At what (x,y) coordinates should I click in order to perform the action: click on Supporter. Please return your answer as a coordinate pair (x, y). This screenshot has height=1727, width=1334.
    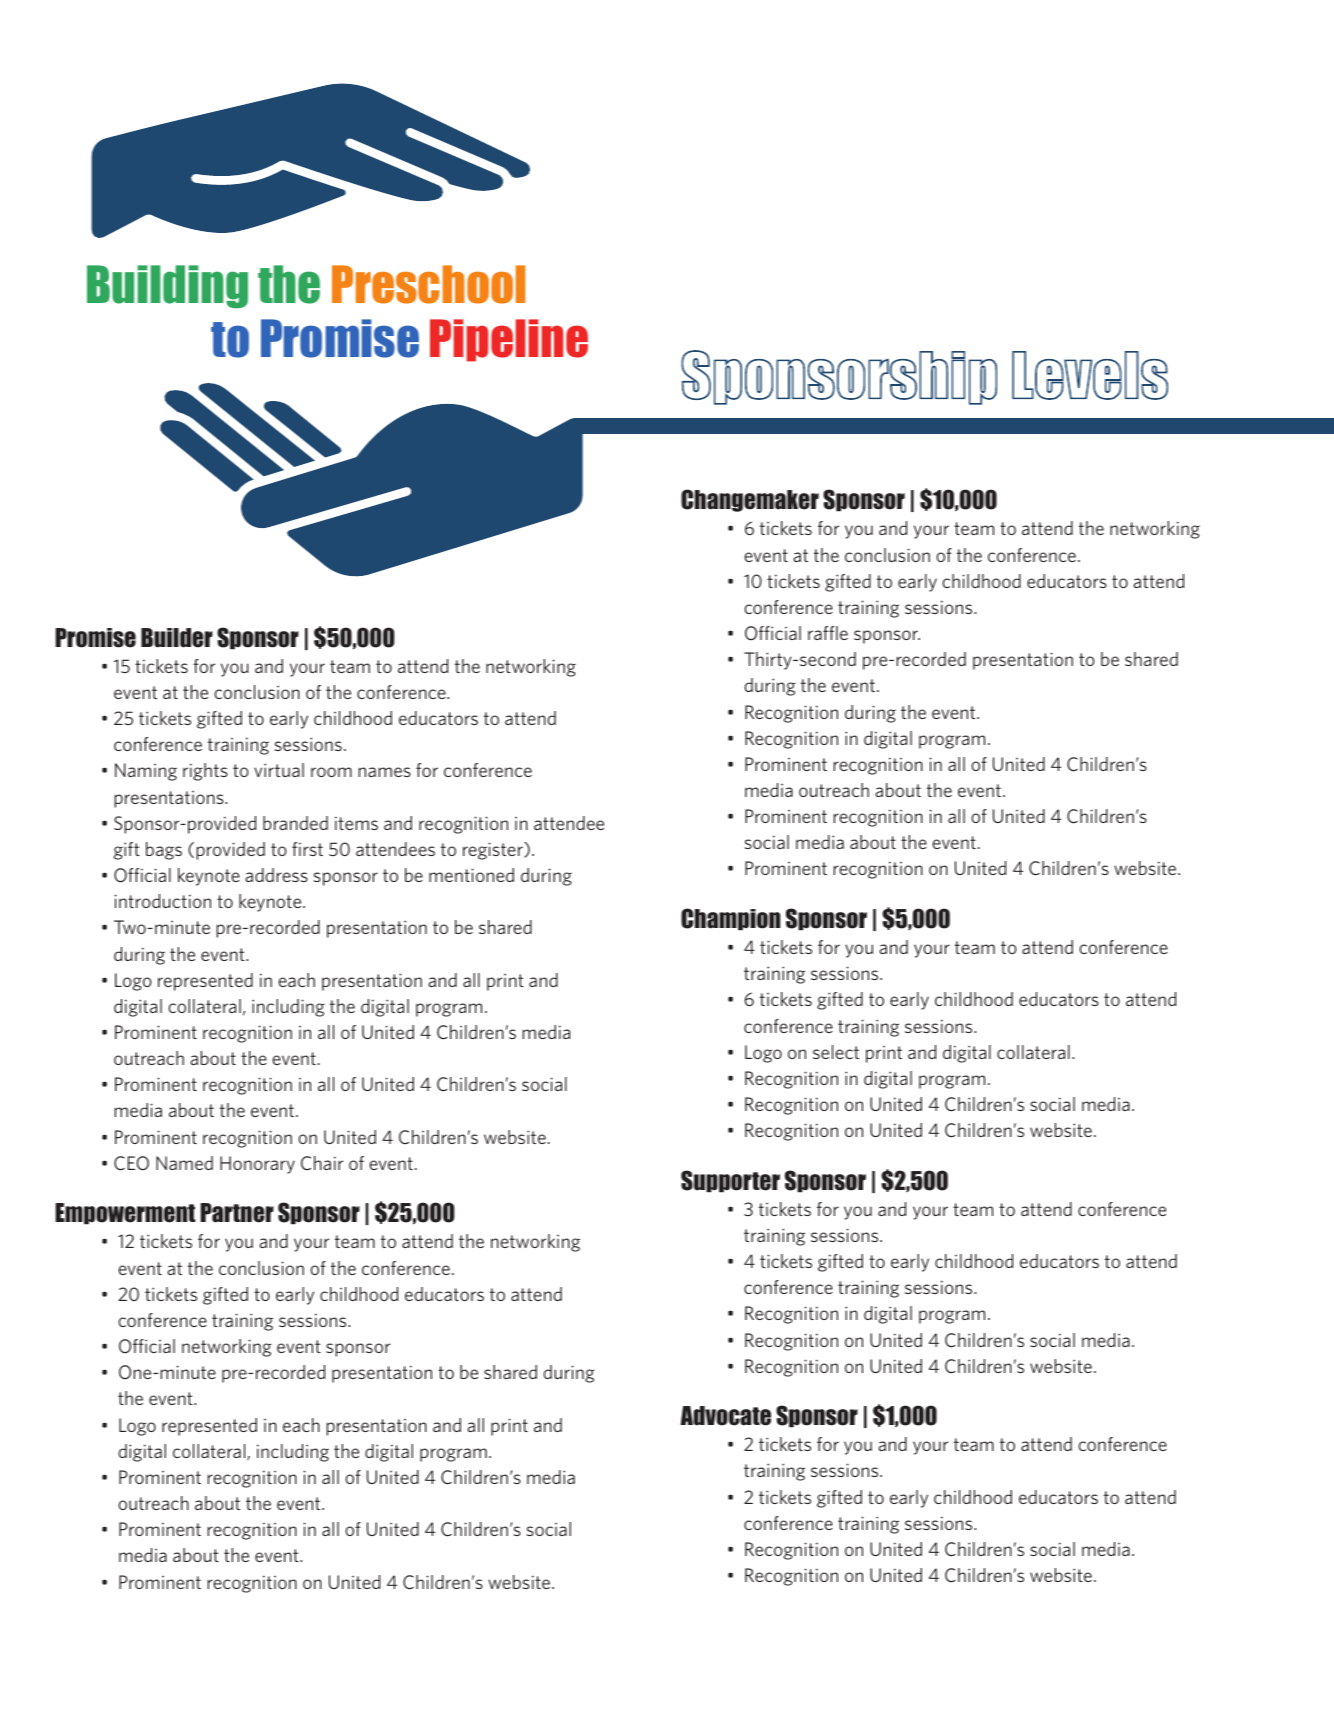
    Looking at the image, I should click on (730, 1181).
